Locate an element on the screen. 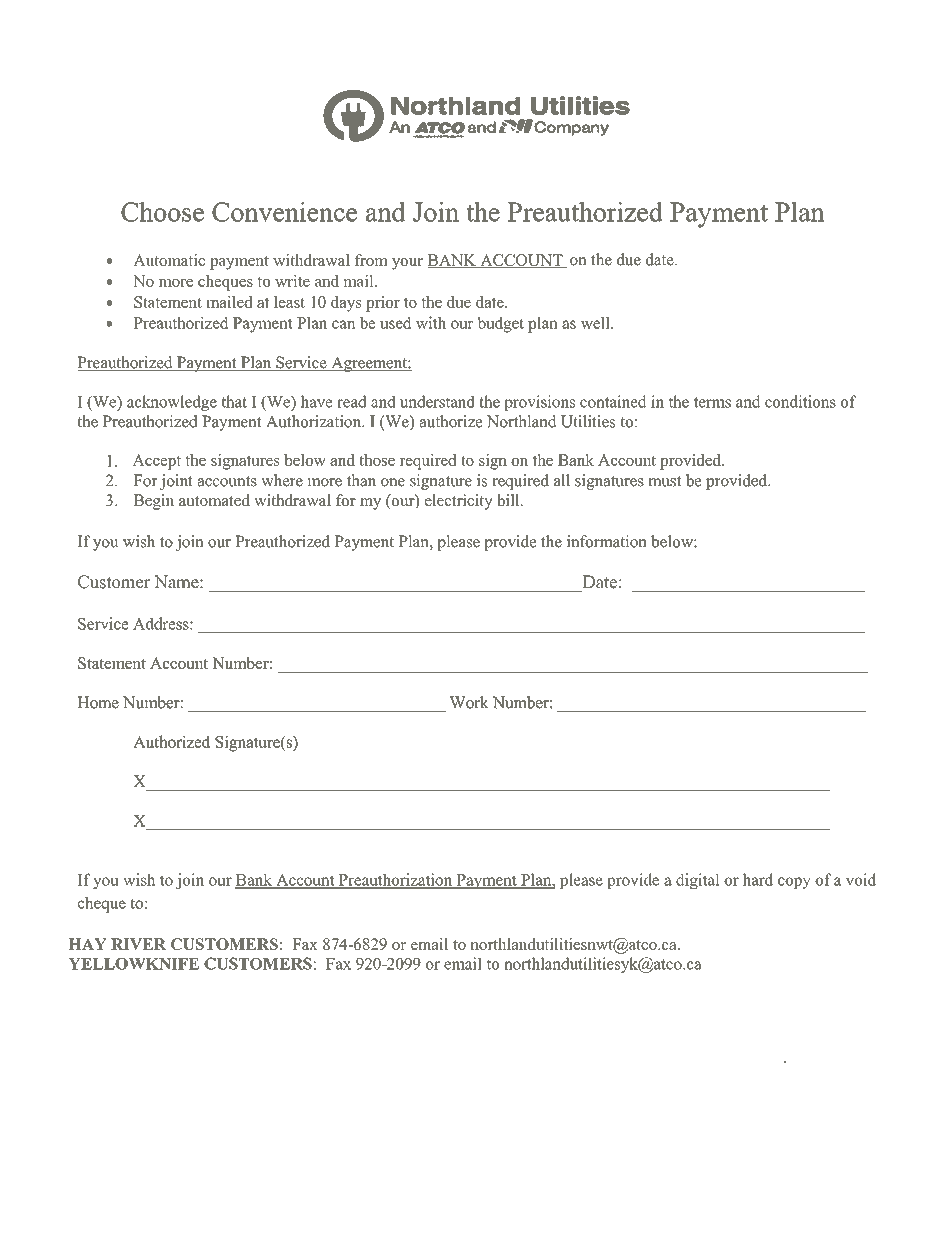 The image size is (952, 1233). acknowledge is located at coordinates (172, 403).
